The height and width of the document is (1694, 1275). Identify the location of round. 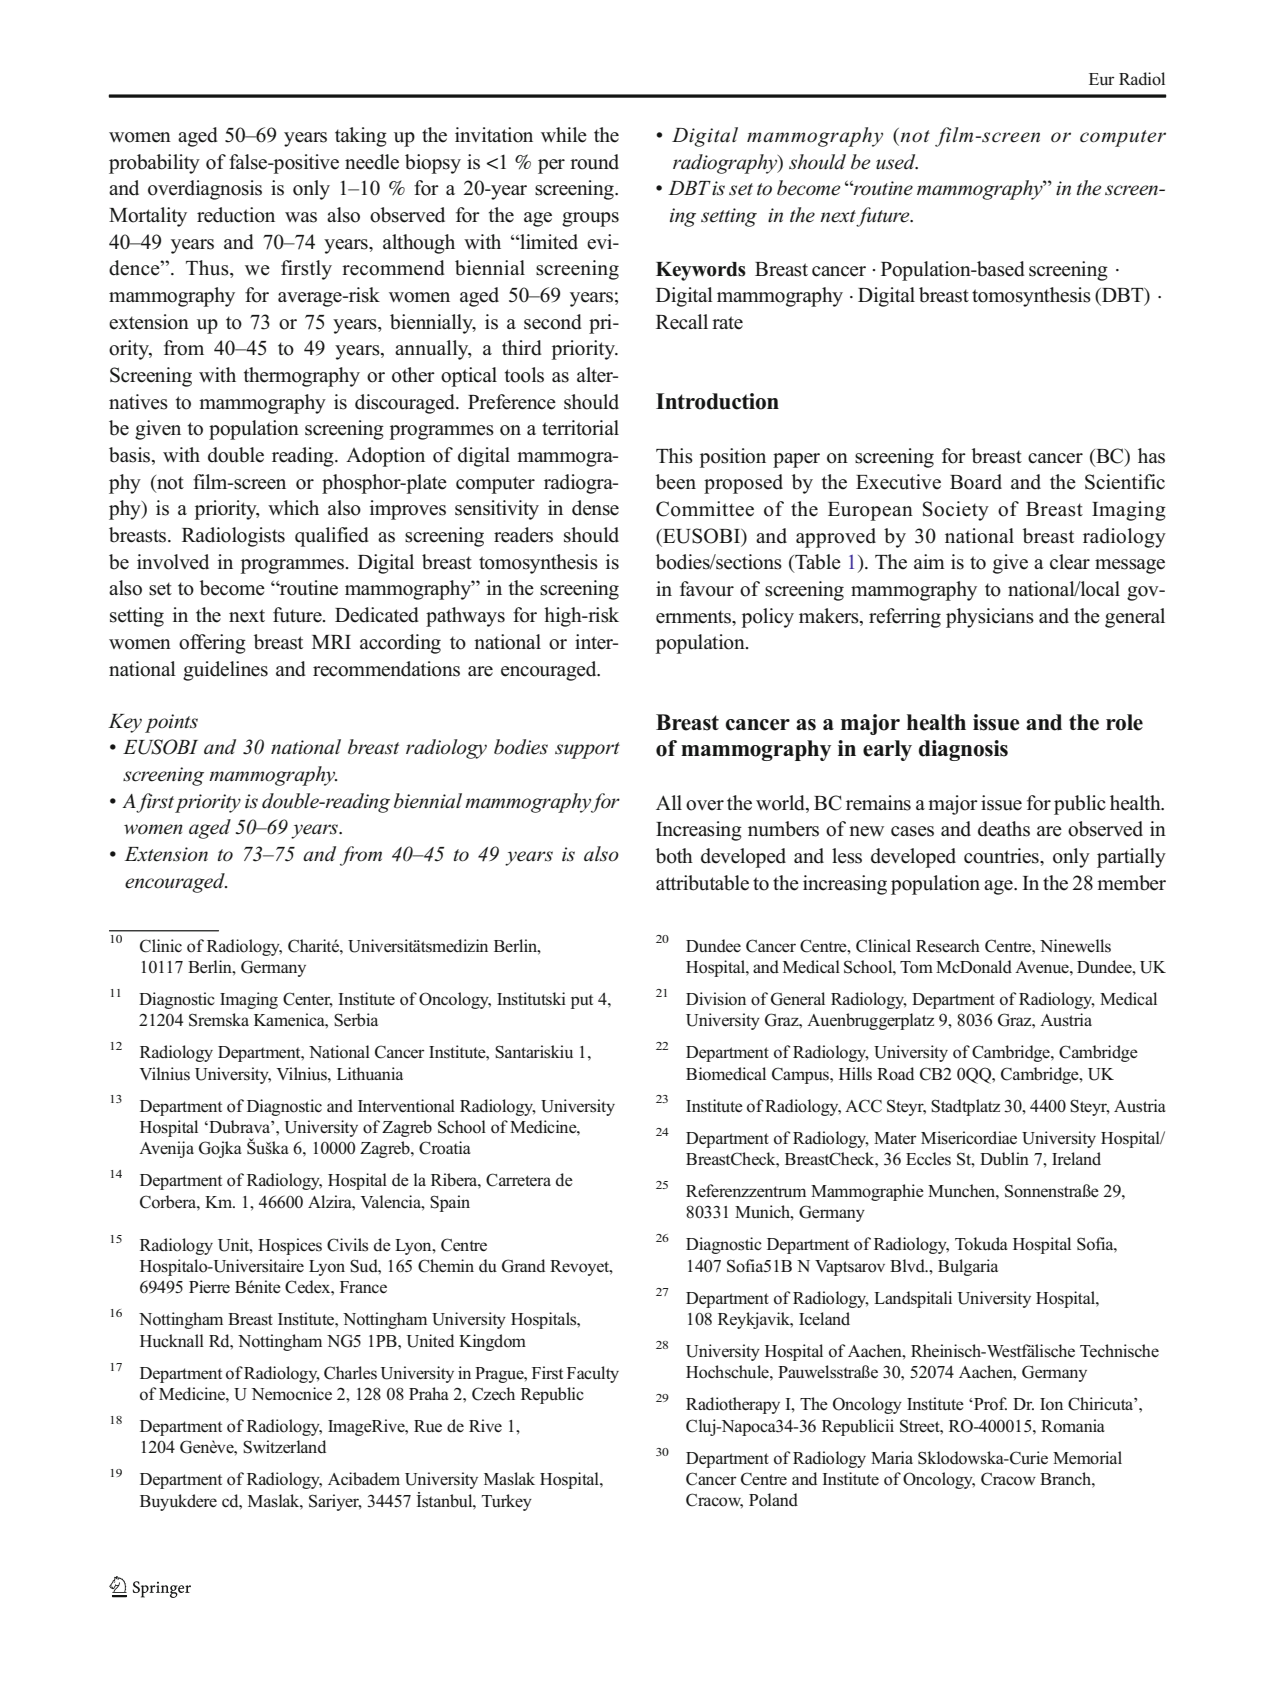
(594, 162).
